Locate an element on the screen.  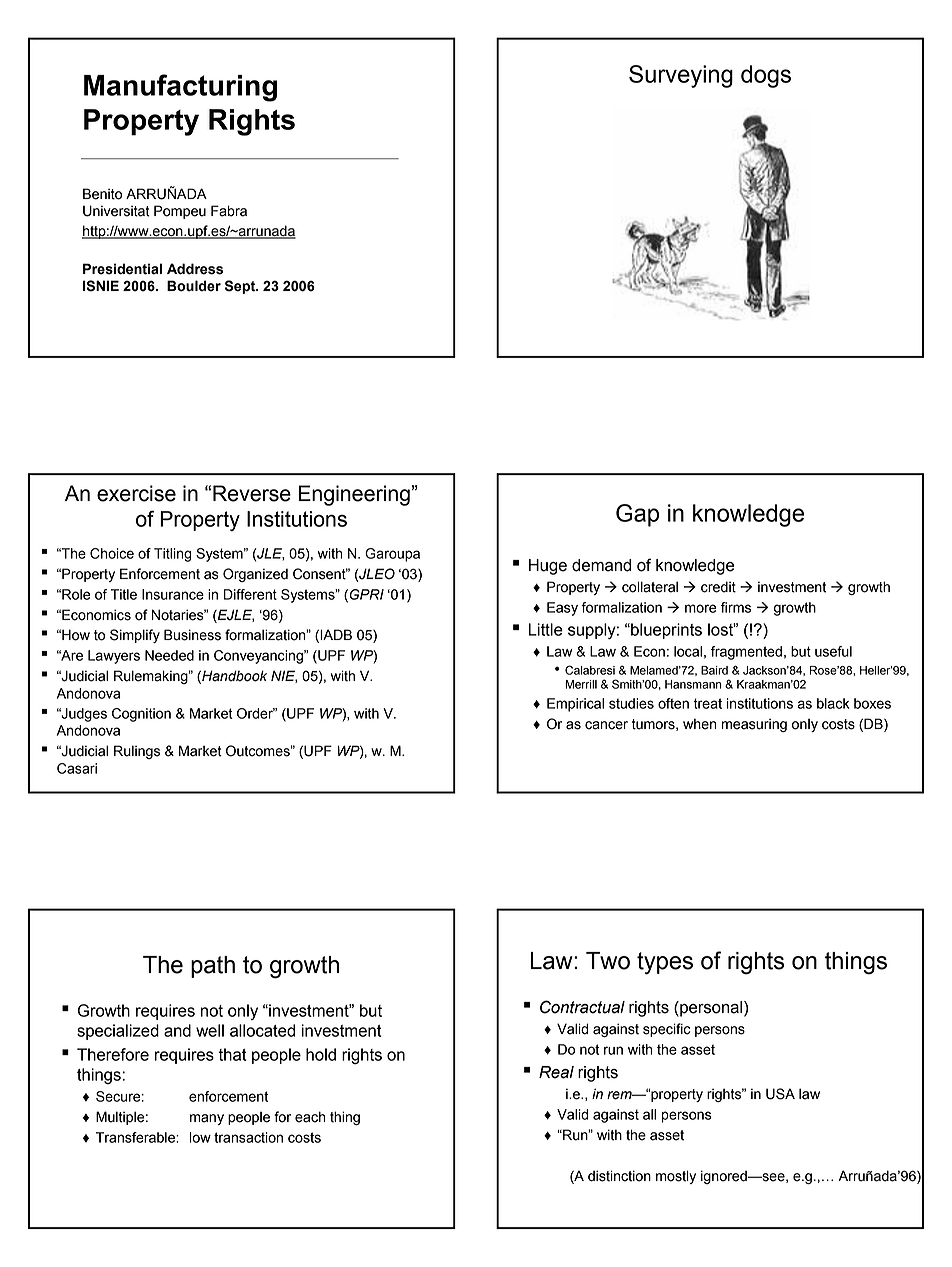
low is located at coordinates (200, 1137).
